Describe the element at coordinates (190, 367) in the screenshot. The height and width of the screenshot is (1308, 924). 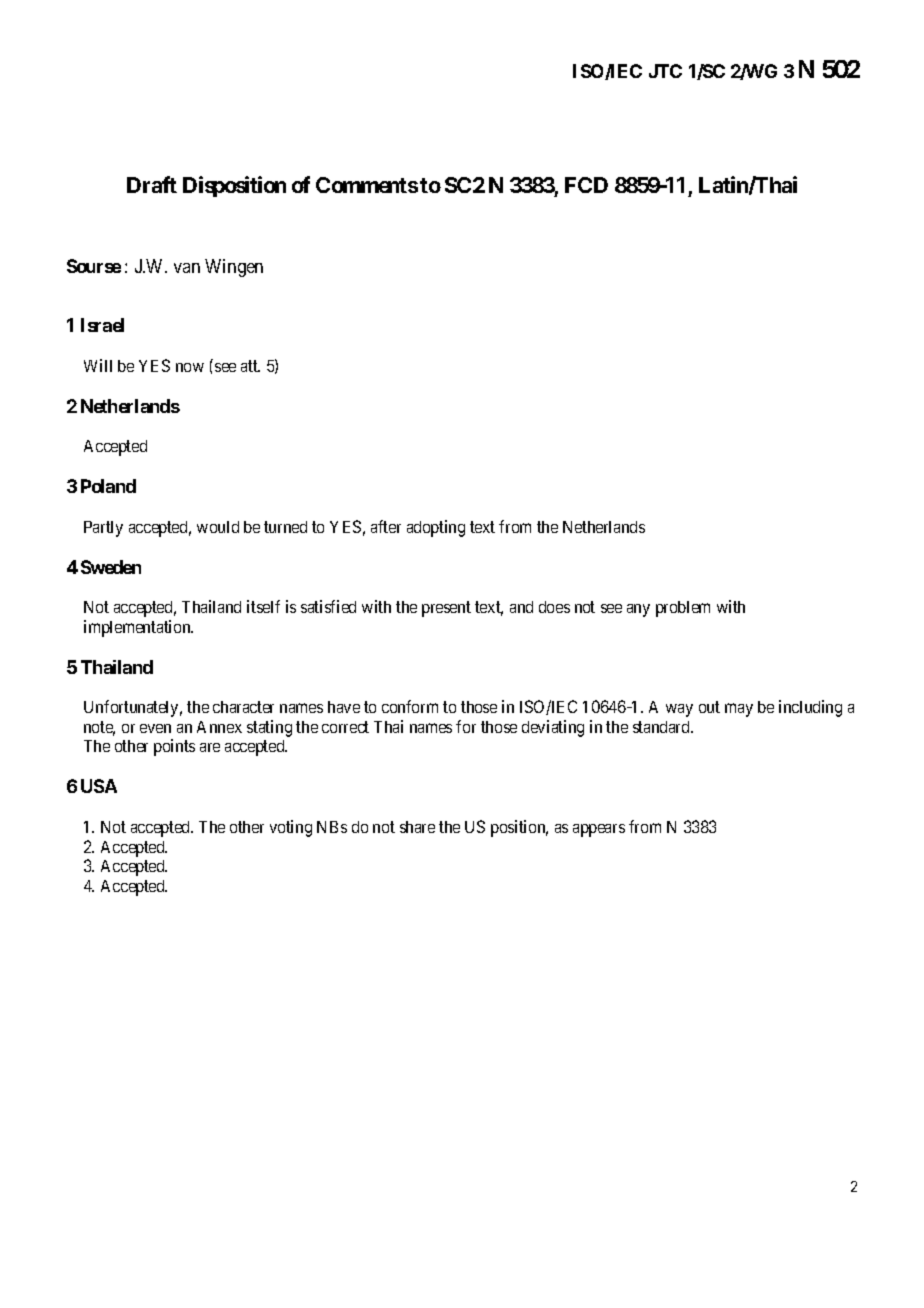
I see `now` at that location.
